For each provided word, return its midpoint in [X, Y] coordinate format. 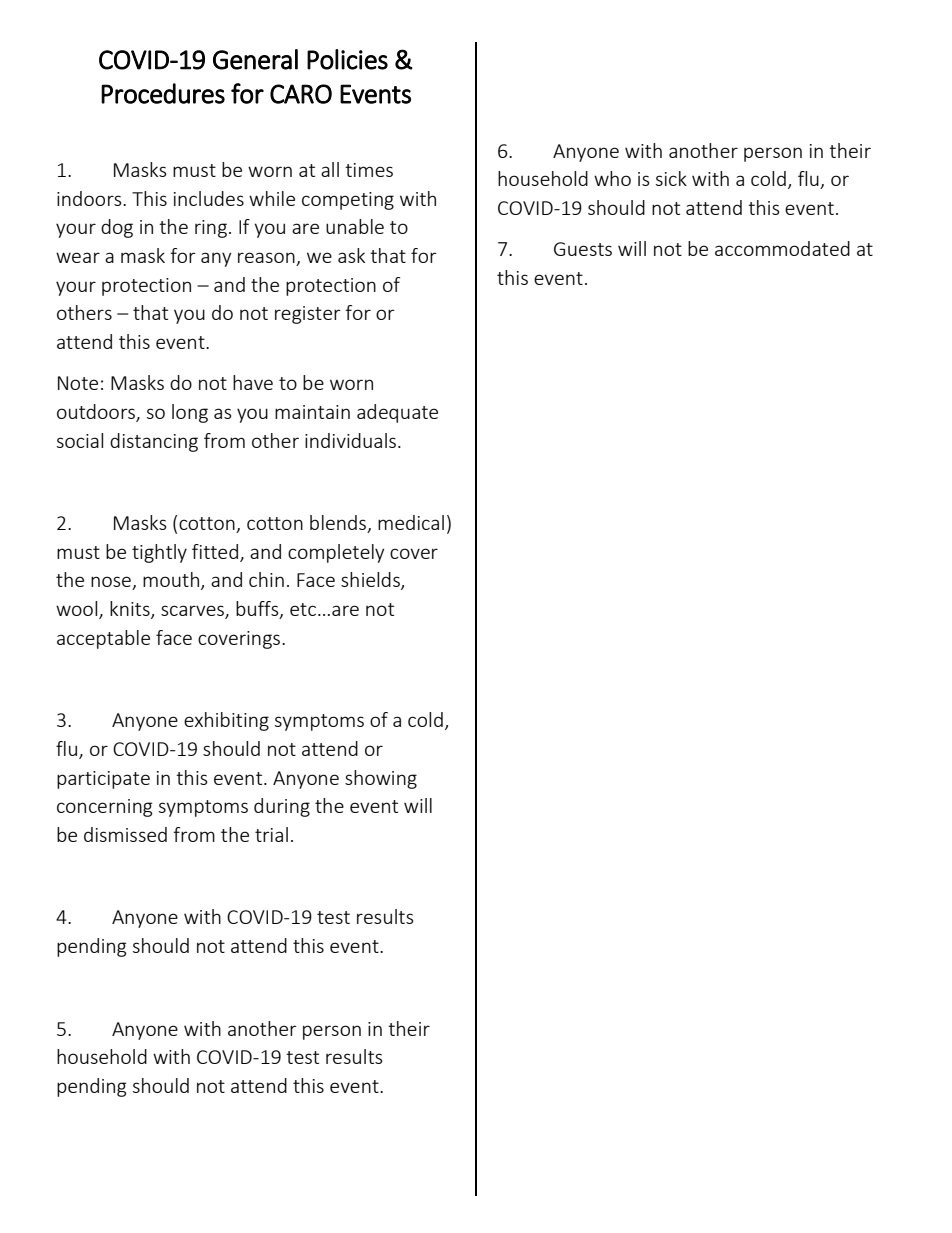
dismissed [125, 834]
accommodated [782, 248]
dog [117, 228]
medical [411, 522]
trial [271, 834]
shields [371, 581]
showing [381, 779]
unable [355, 226]
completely [336, 553]
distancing [154, 442]
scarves [193, 612]
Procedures [163, 93]
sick [671, 178]
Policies [347, 59]
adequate [397, 413]
